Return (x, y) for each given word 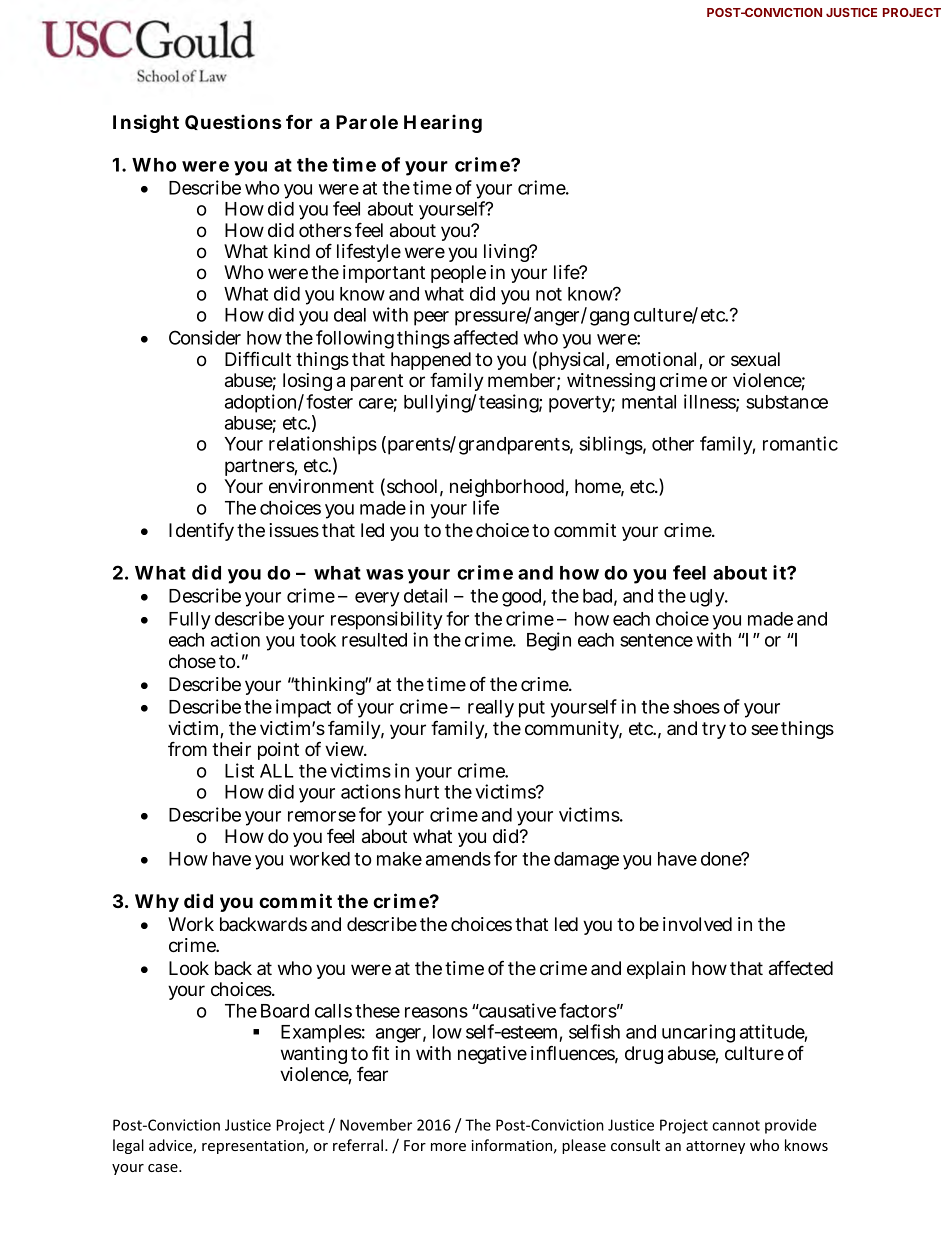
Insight (146, 123)
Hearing (443, 123)
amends (458, 859)
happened (431, 362)
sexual (755, 359)
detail (425, 595)
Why (157, 903)
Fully (190, 621)
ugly (709, 598)
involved (697, 924)
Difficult (258, 359)
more (448, 1147)
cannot (736, 1125)
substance (787, 402)
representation (254, 1147)
